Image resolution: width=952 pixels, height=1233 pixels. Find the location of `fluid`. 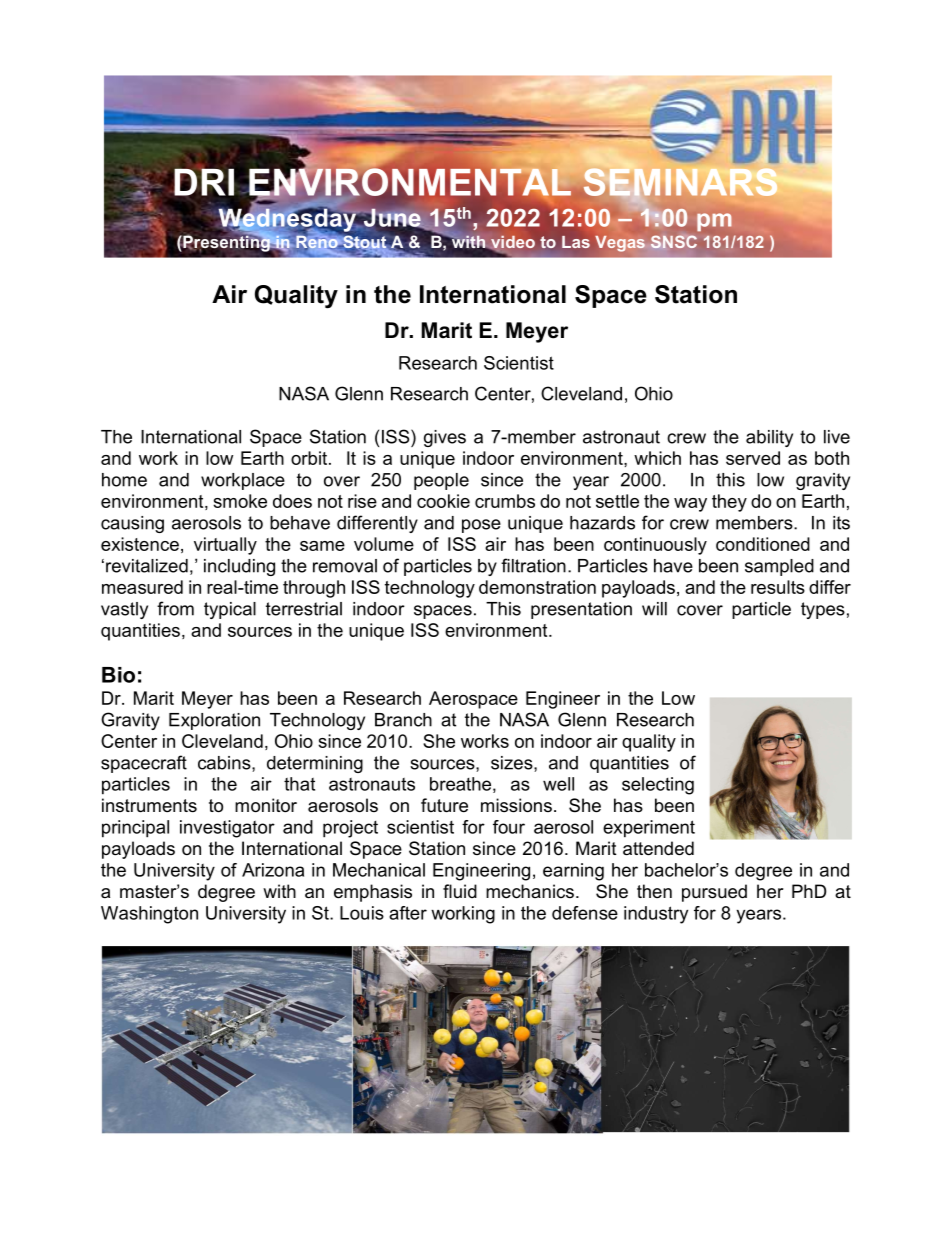

fluid is located at coordinates (460, 891).
